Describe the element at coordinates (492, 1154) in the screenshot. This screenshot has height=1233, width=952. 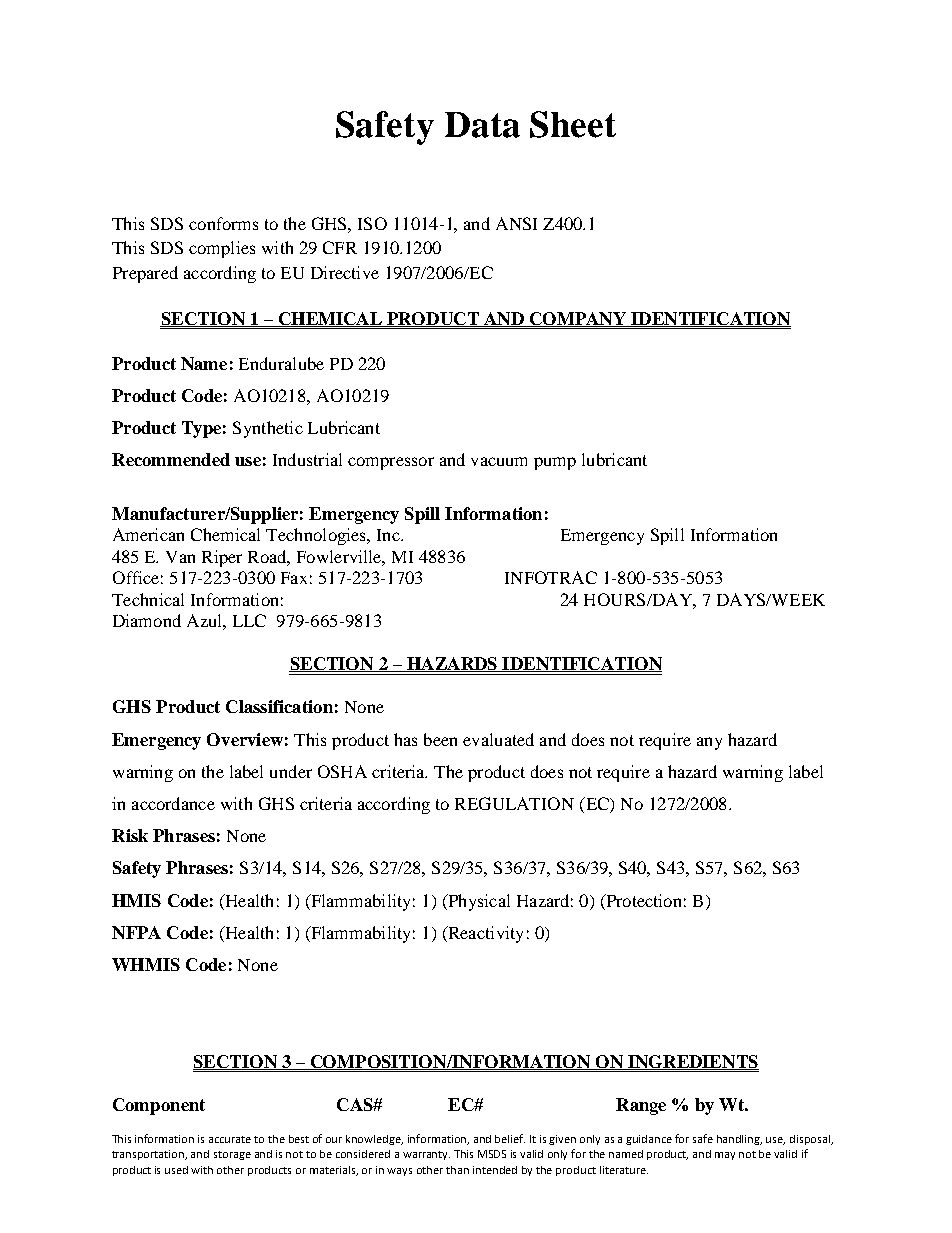
I see `MSDS` at that location.
